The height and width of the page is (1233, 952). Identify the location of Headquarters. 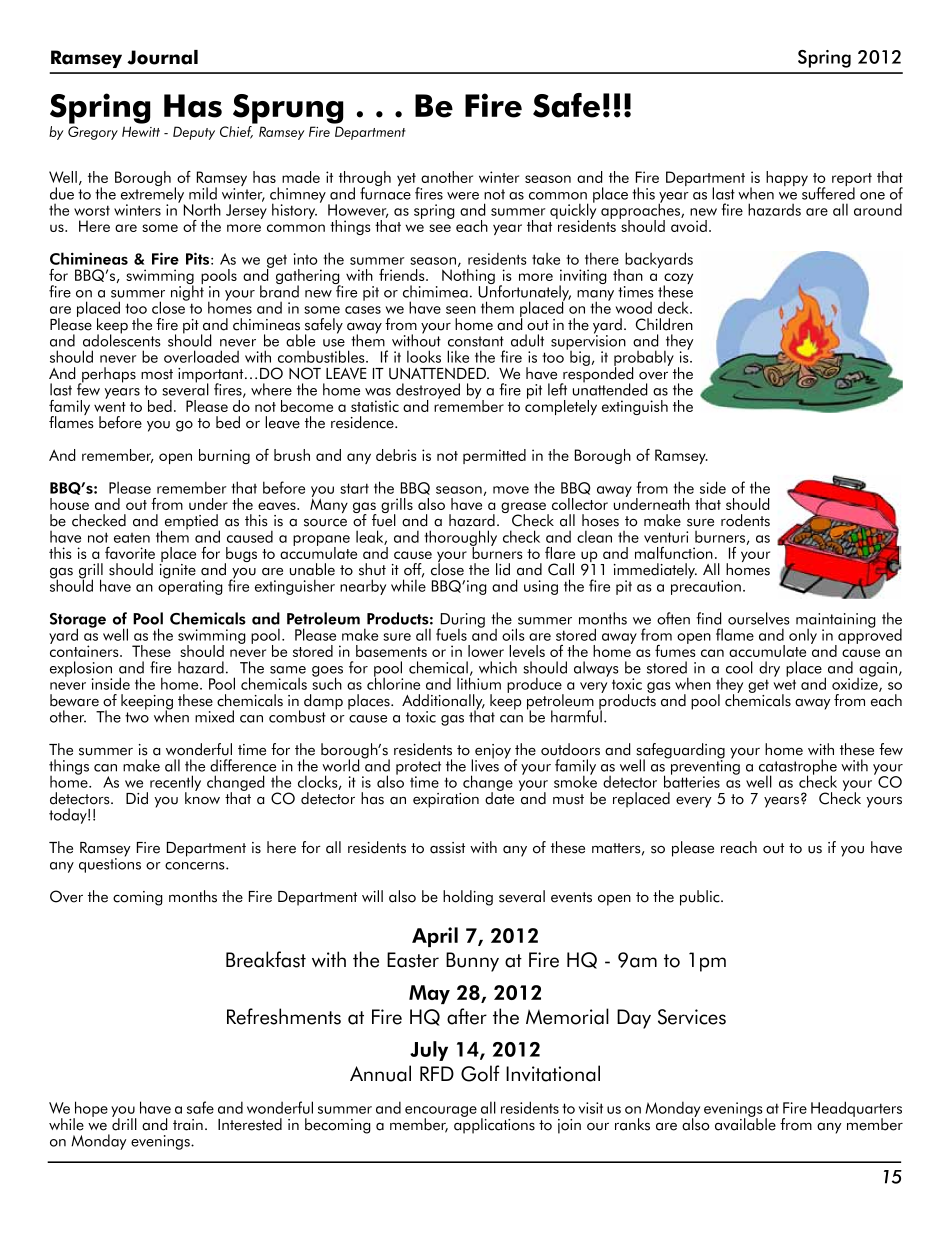
(856, 1110).
